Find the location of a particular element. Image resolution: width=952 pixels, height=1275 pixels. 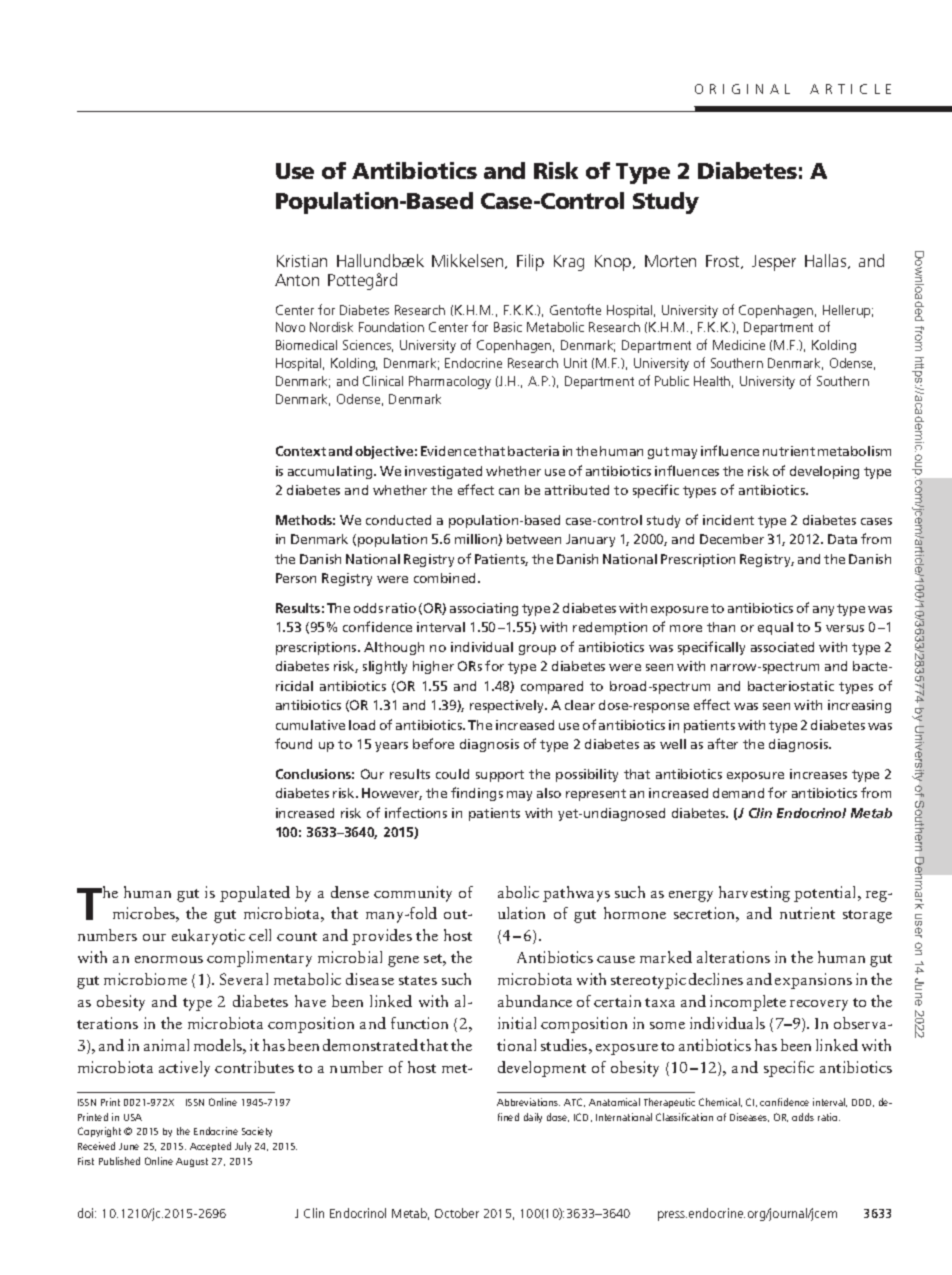

Person is located at coordinates (296, 578).
